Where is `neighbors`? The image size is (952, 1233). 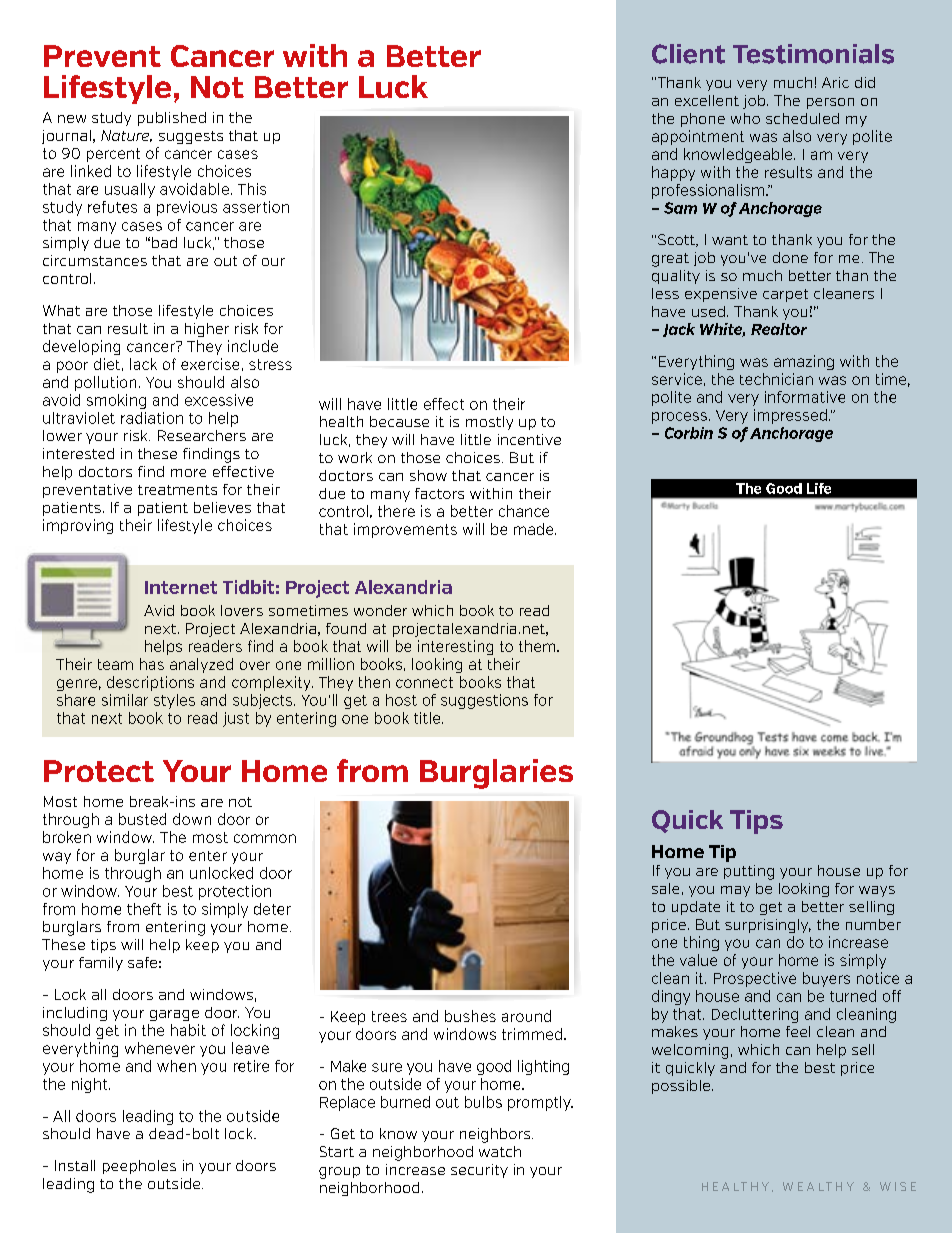
neighbors is located at coordinates (496, 1135).
